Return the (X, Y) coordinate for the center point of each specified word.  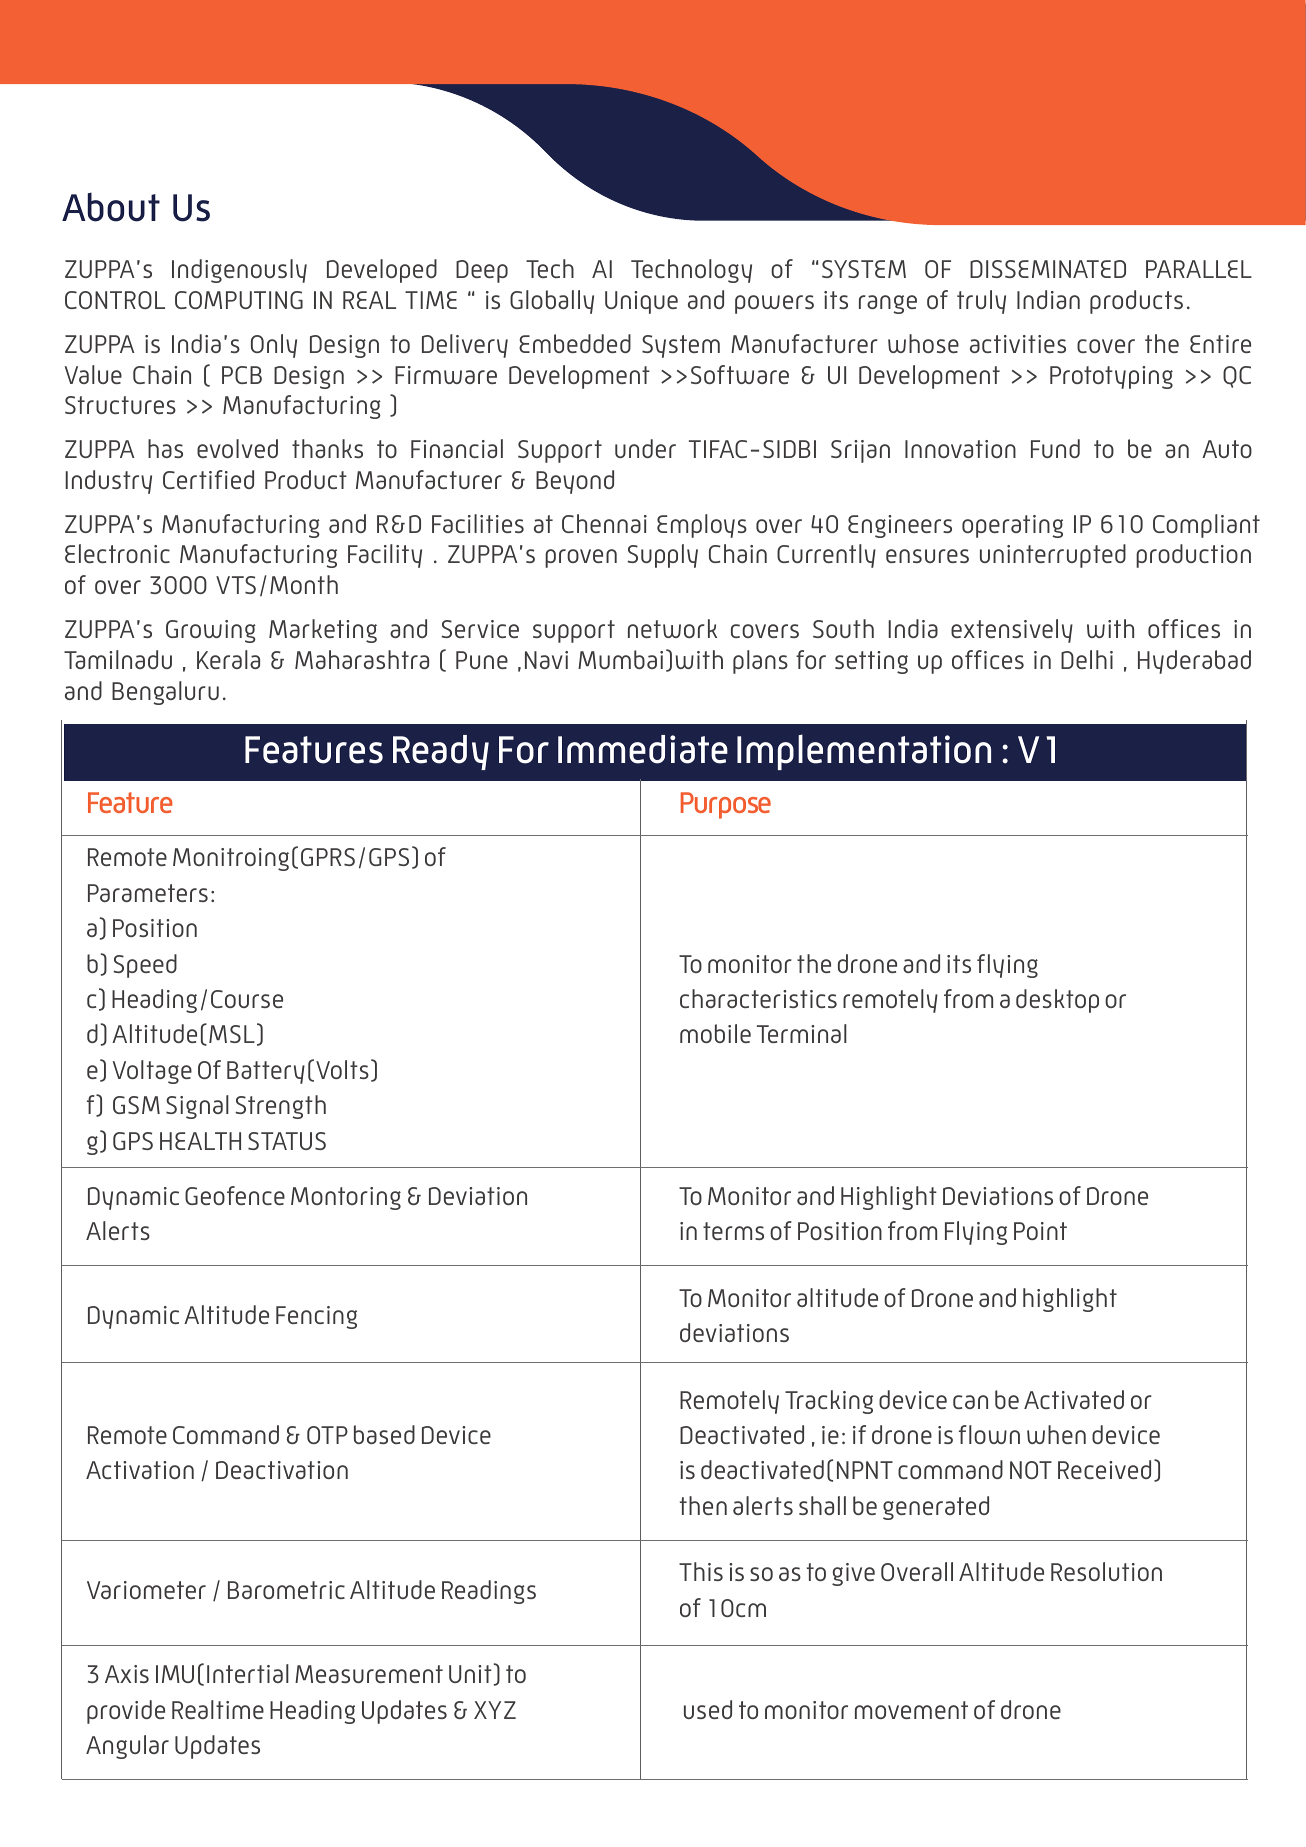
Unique (641, 302)
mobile (715, 1033)
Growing (211, 631)
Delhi (1087, 659)
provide (126, 1712)
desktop (1057, 1001)
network (672, 628)
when (1056, 1434)
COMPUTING (239, 300)
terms (733, 1231)
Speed (145, 966)
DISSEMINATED (1048, 269)
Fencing (316, 1317)
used (708, 1709)
